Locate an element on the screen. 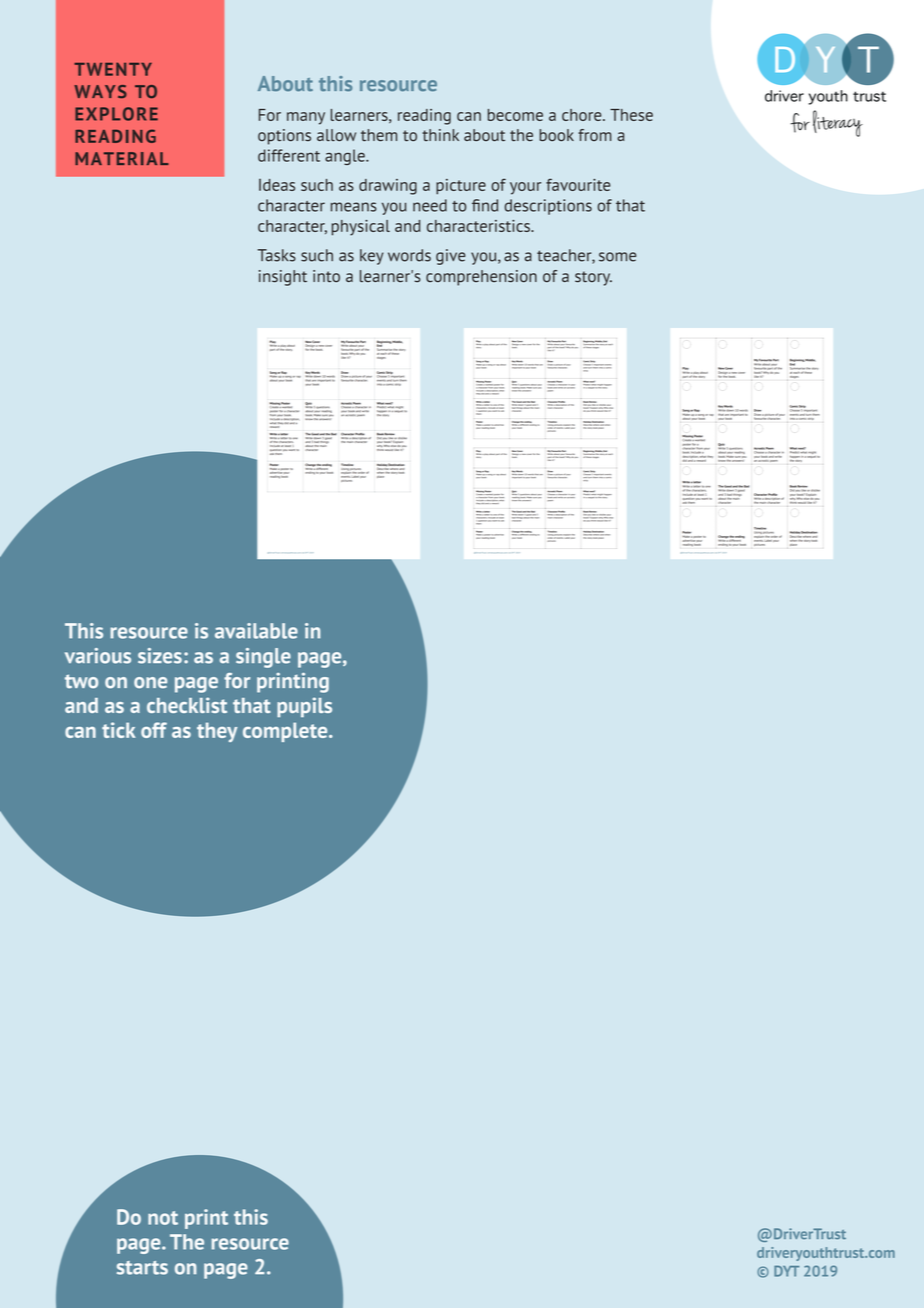  pupils is located at coordinates (304, 707).
